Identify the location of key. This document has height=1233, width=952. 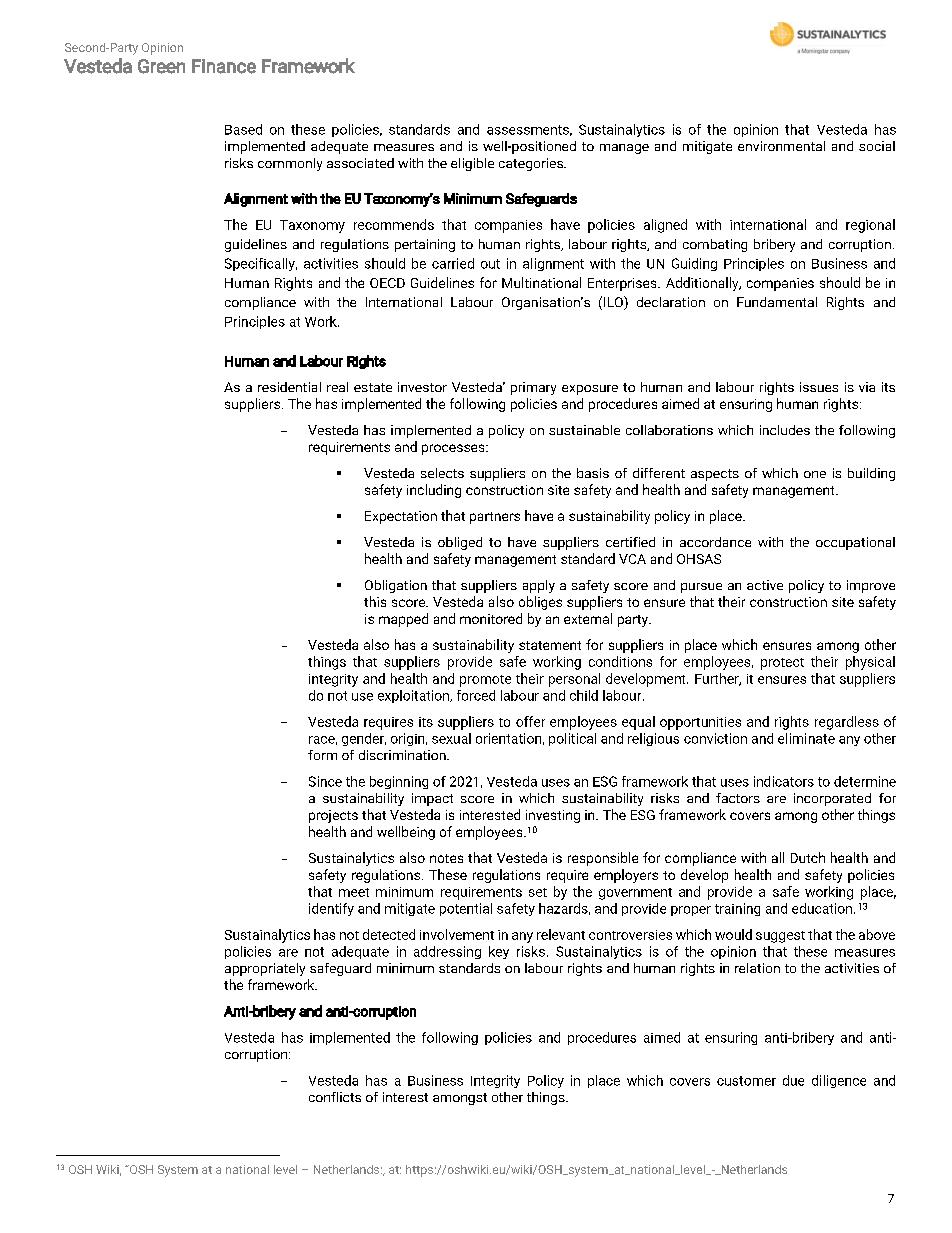
(499, 952).
